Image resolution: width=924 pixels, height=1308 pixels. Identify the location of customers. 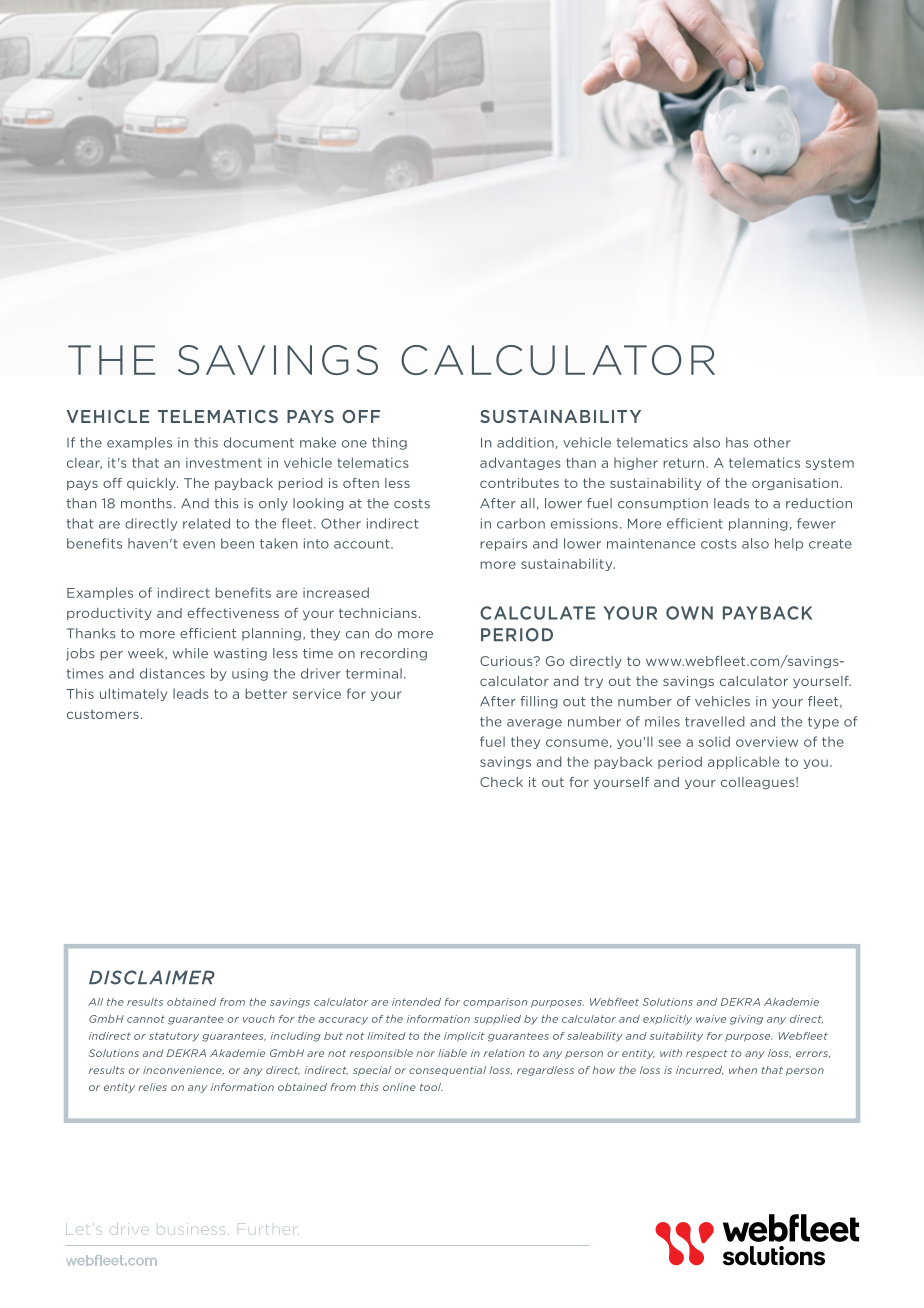
(103, 714).
